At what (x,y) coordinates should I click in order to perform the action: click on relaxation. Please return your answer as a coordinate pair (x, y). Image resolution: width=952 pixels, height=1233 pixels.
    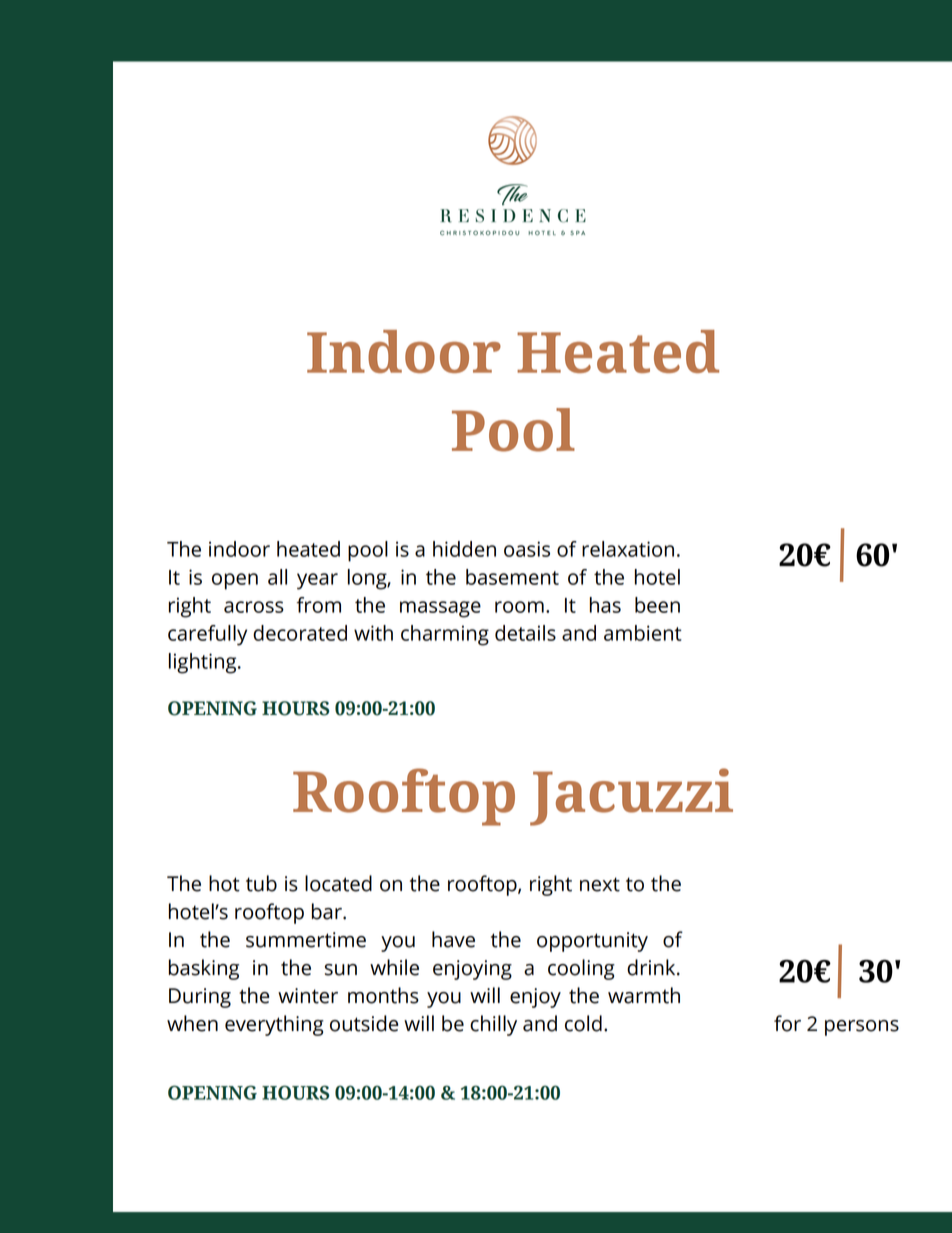
    Looking at the image, I should click on (628, 549).
